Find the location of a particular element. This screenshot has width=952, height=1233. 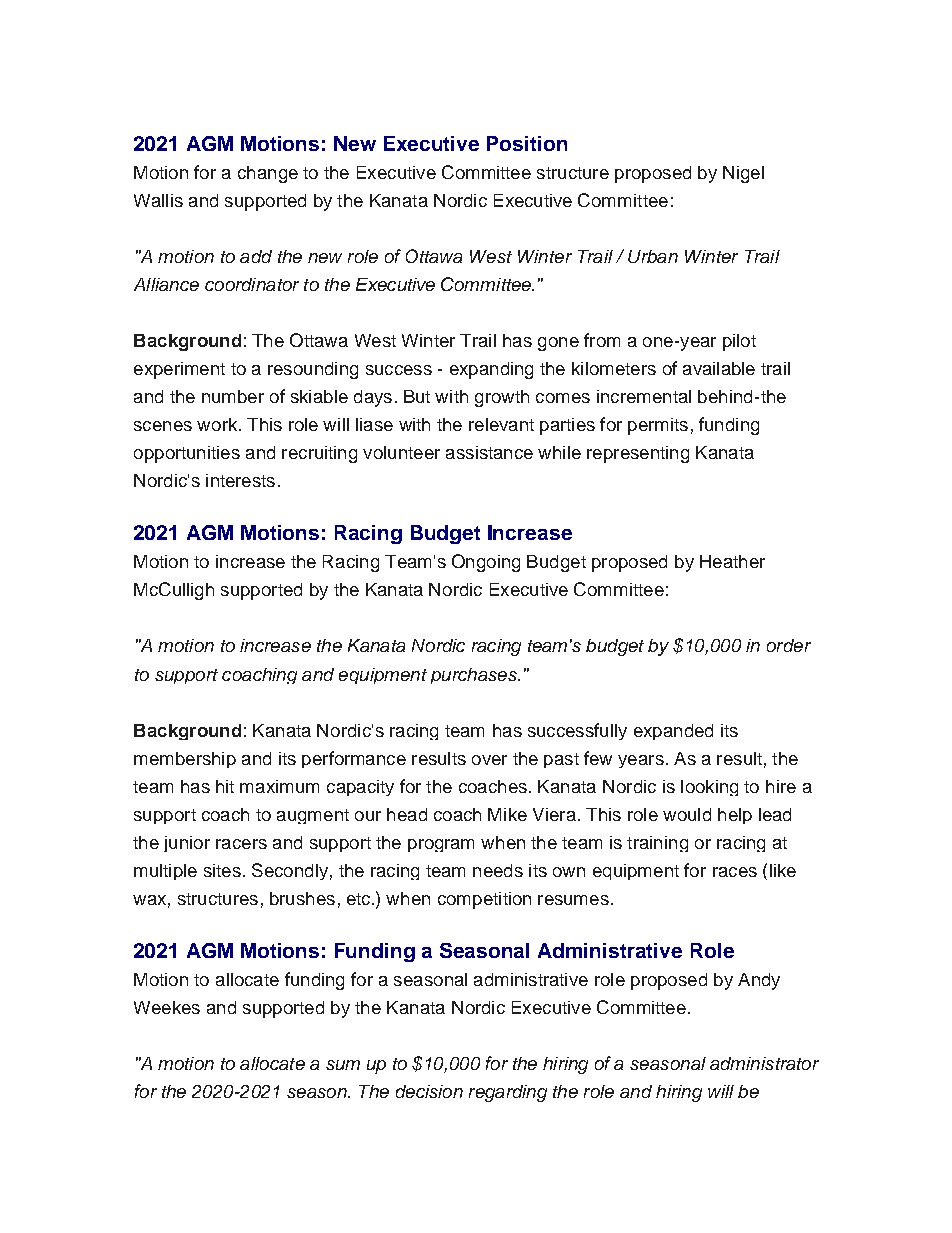

number is located at coordinates (233, 396).
